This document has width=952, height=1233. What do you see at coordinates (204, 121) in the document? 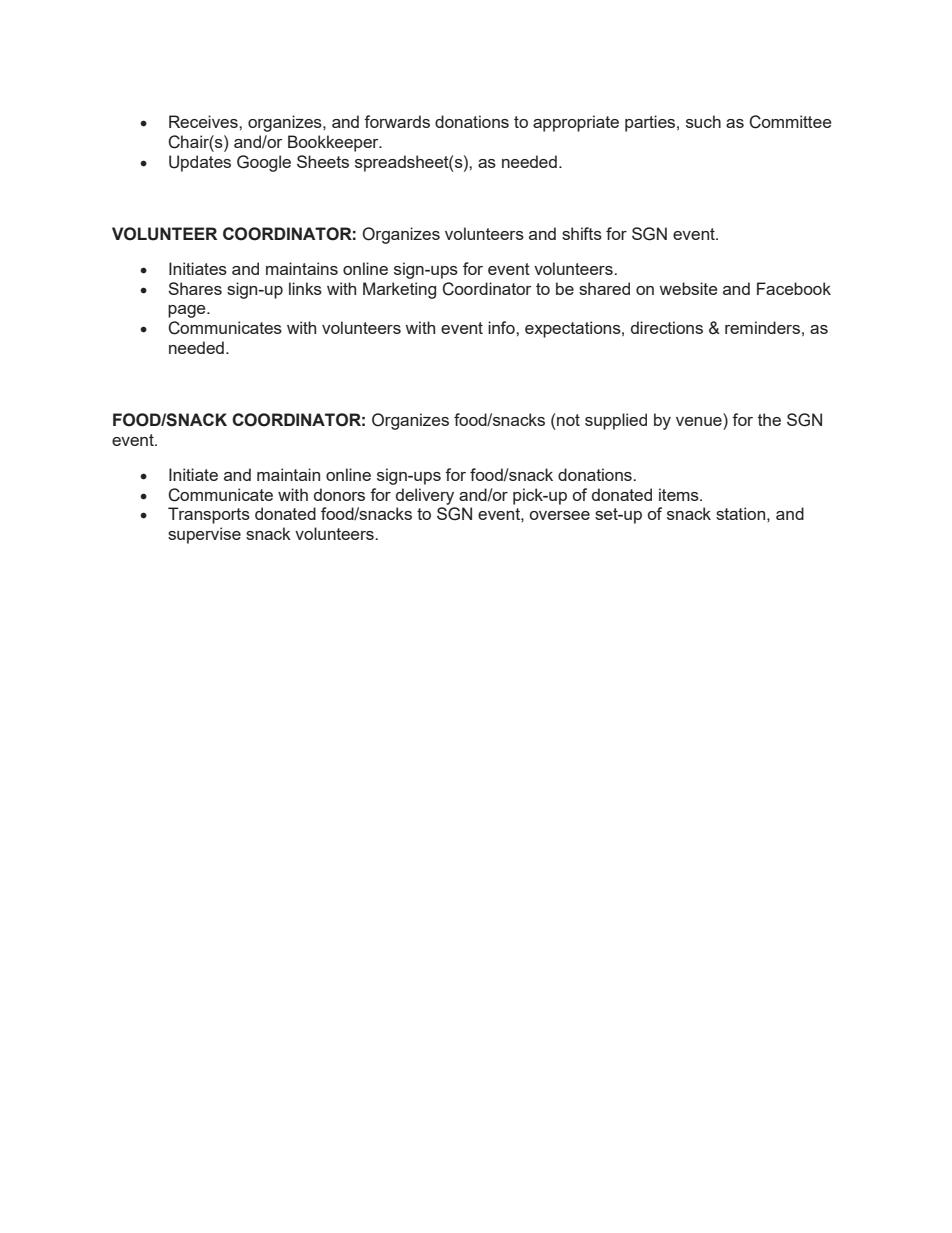
I see `Receives` at bounding box center [204, 121].
